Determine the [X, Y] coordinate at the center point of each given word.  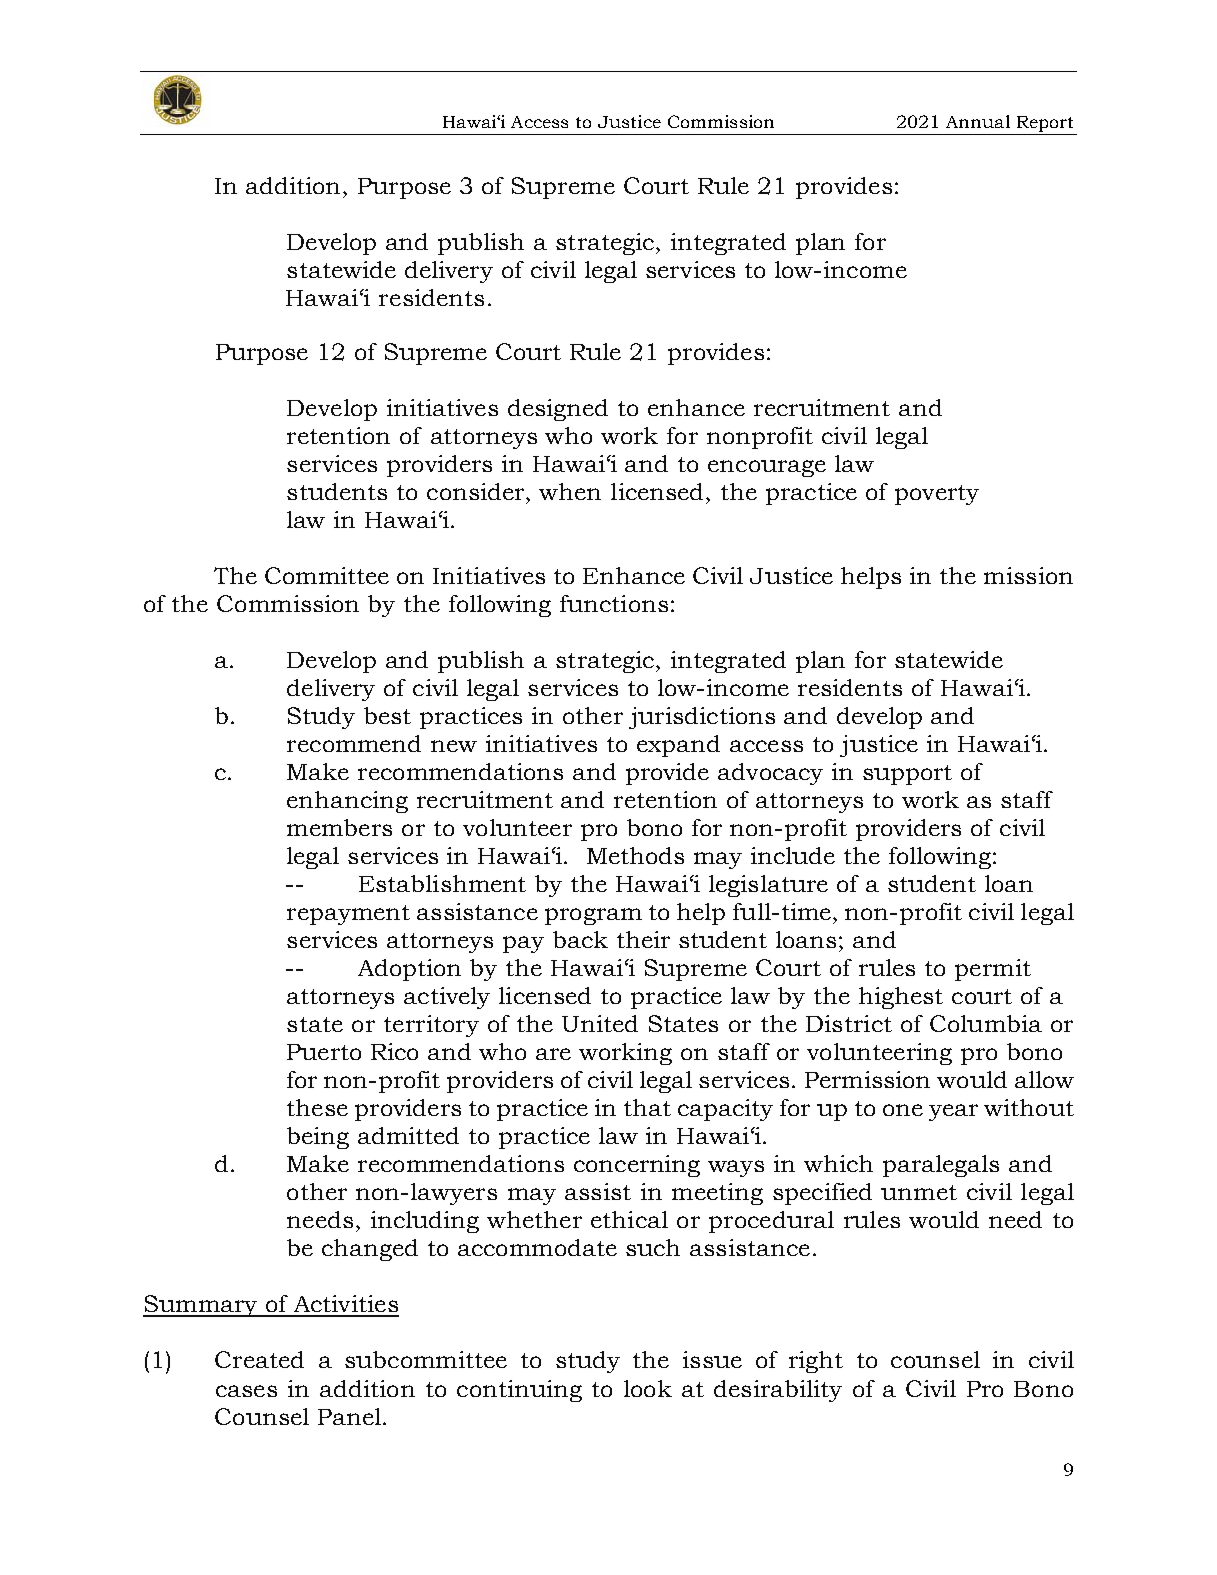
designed [558, 410]
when [570, 491]
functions [614, 603]
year [953, 1112]
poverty [937, 495]
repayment [348, 915]
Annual [978, 121]
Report [1045, 124]
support [907, 775]
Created [259, 1359]
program [593, 916]
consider [477, 491]
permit [993, 970]
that [647, 1107]
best [387, 715]
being [318, 1138]
